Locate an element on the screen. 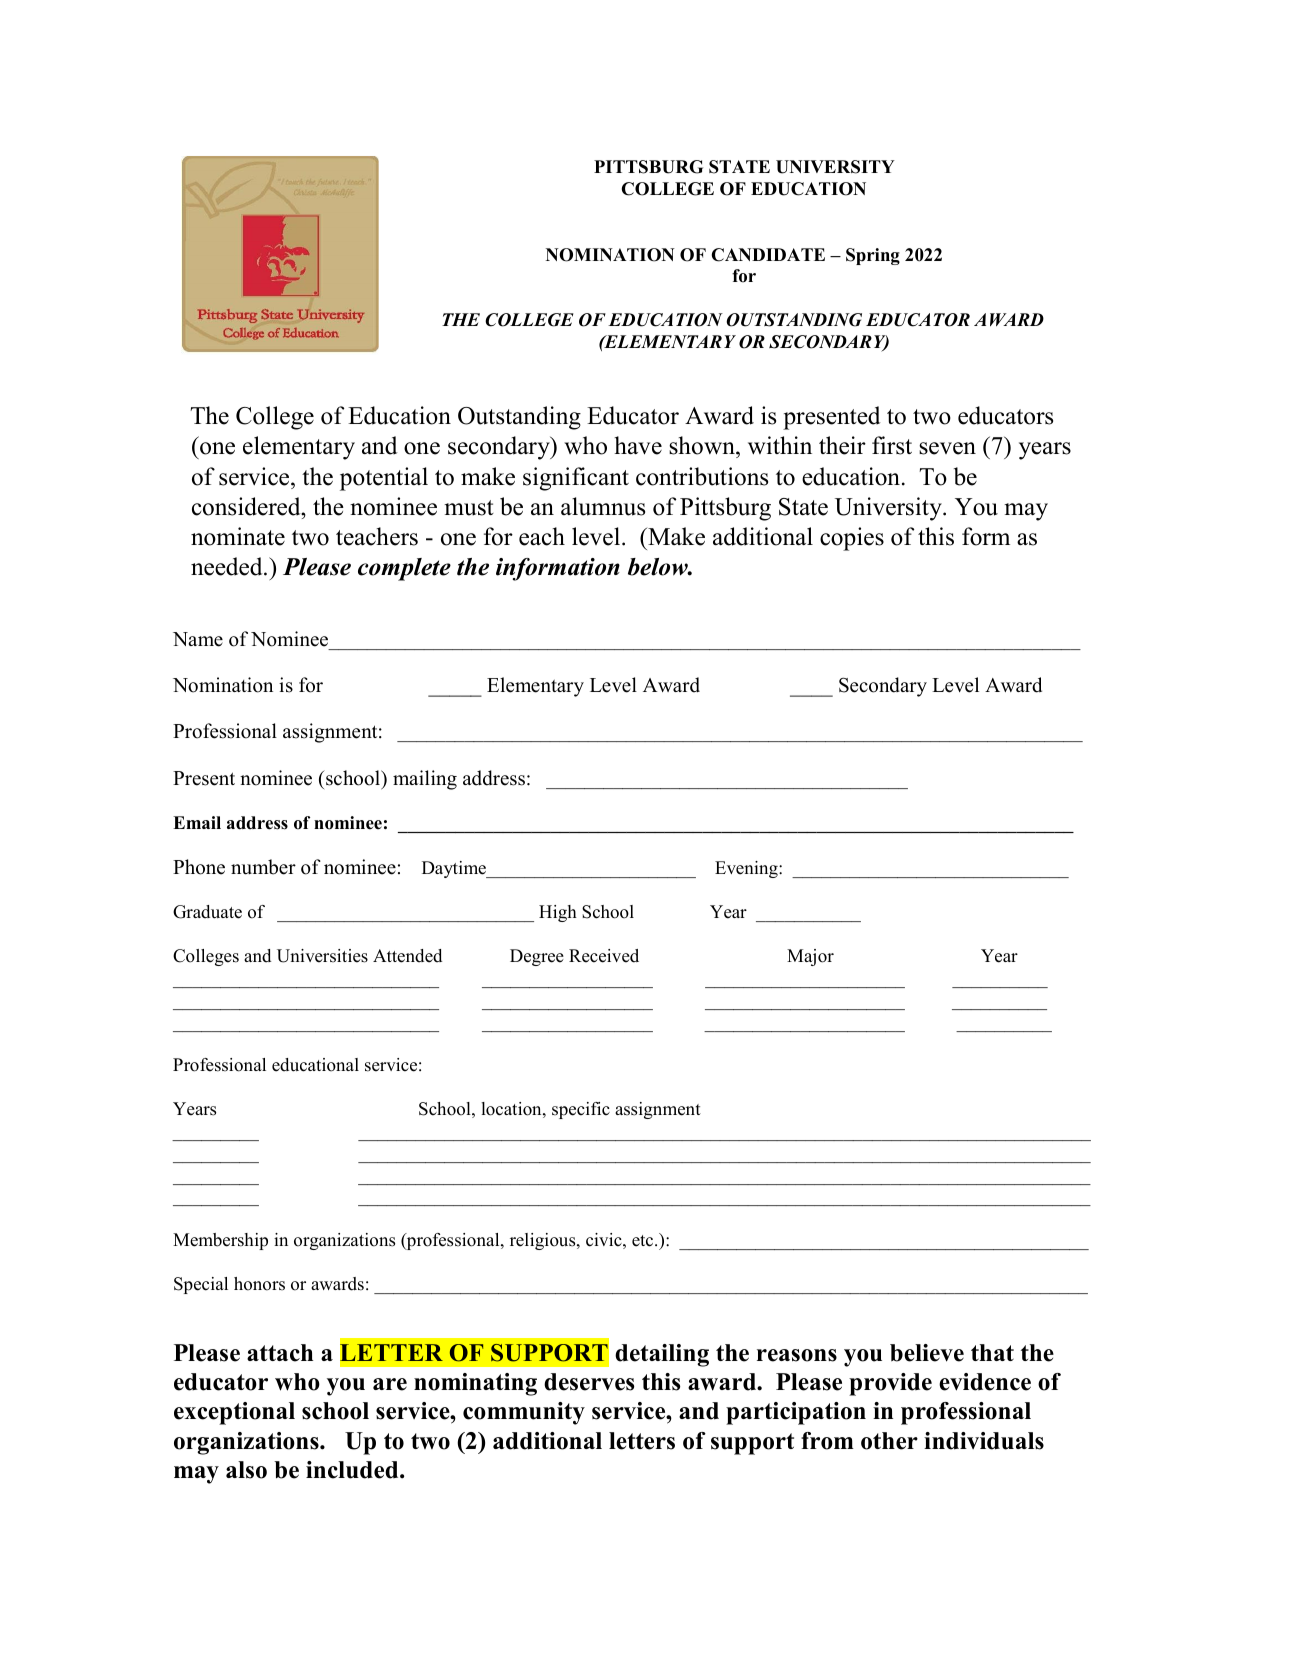 Image resolution: width=1292 pixels, height=1672 pixels. CANDIDATE is located at coordinates (768, 255).
